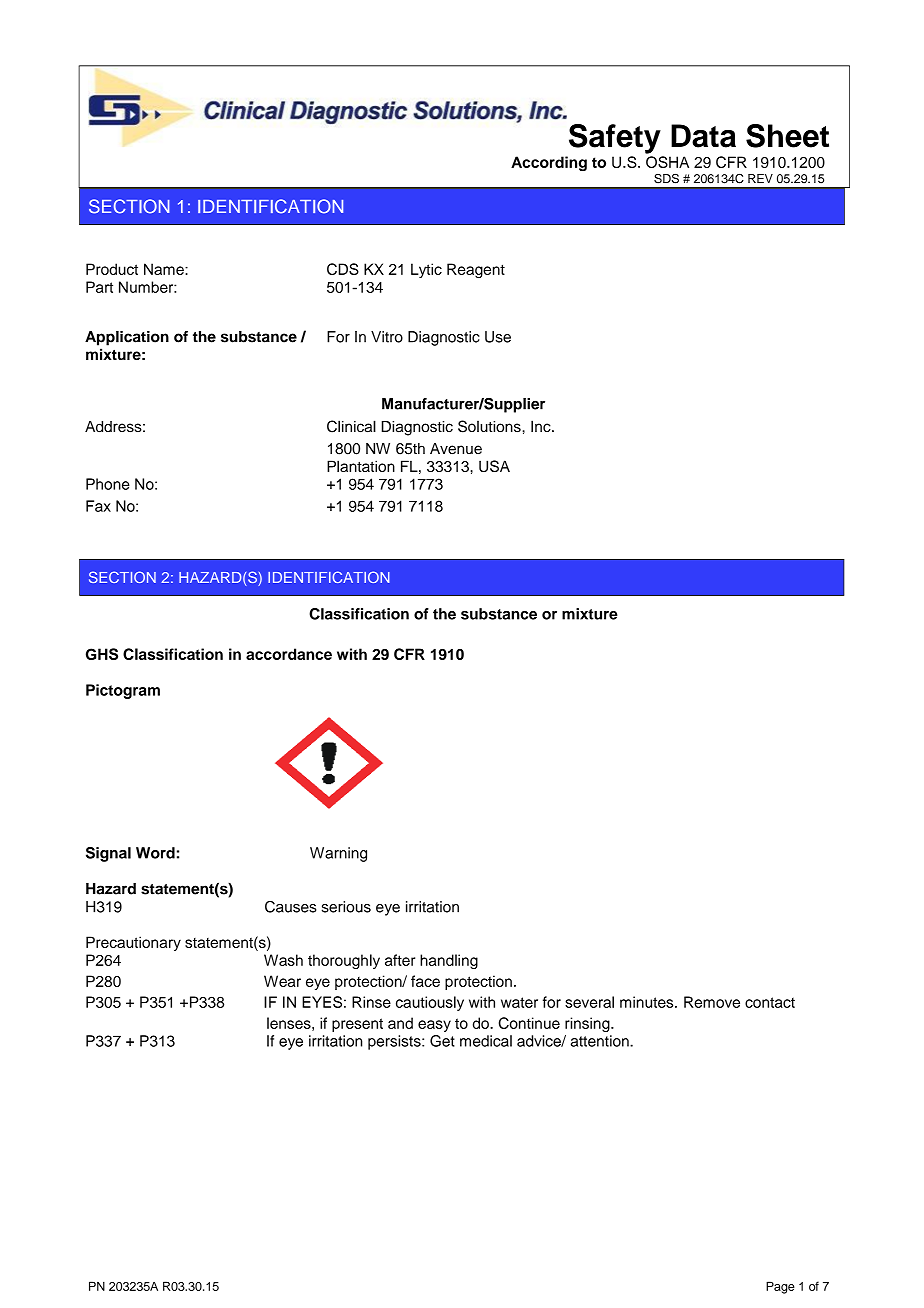  Describe the element at coordinates (712, 1002) in the screenshot. I see `Remove` at that location.
